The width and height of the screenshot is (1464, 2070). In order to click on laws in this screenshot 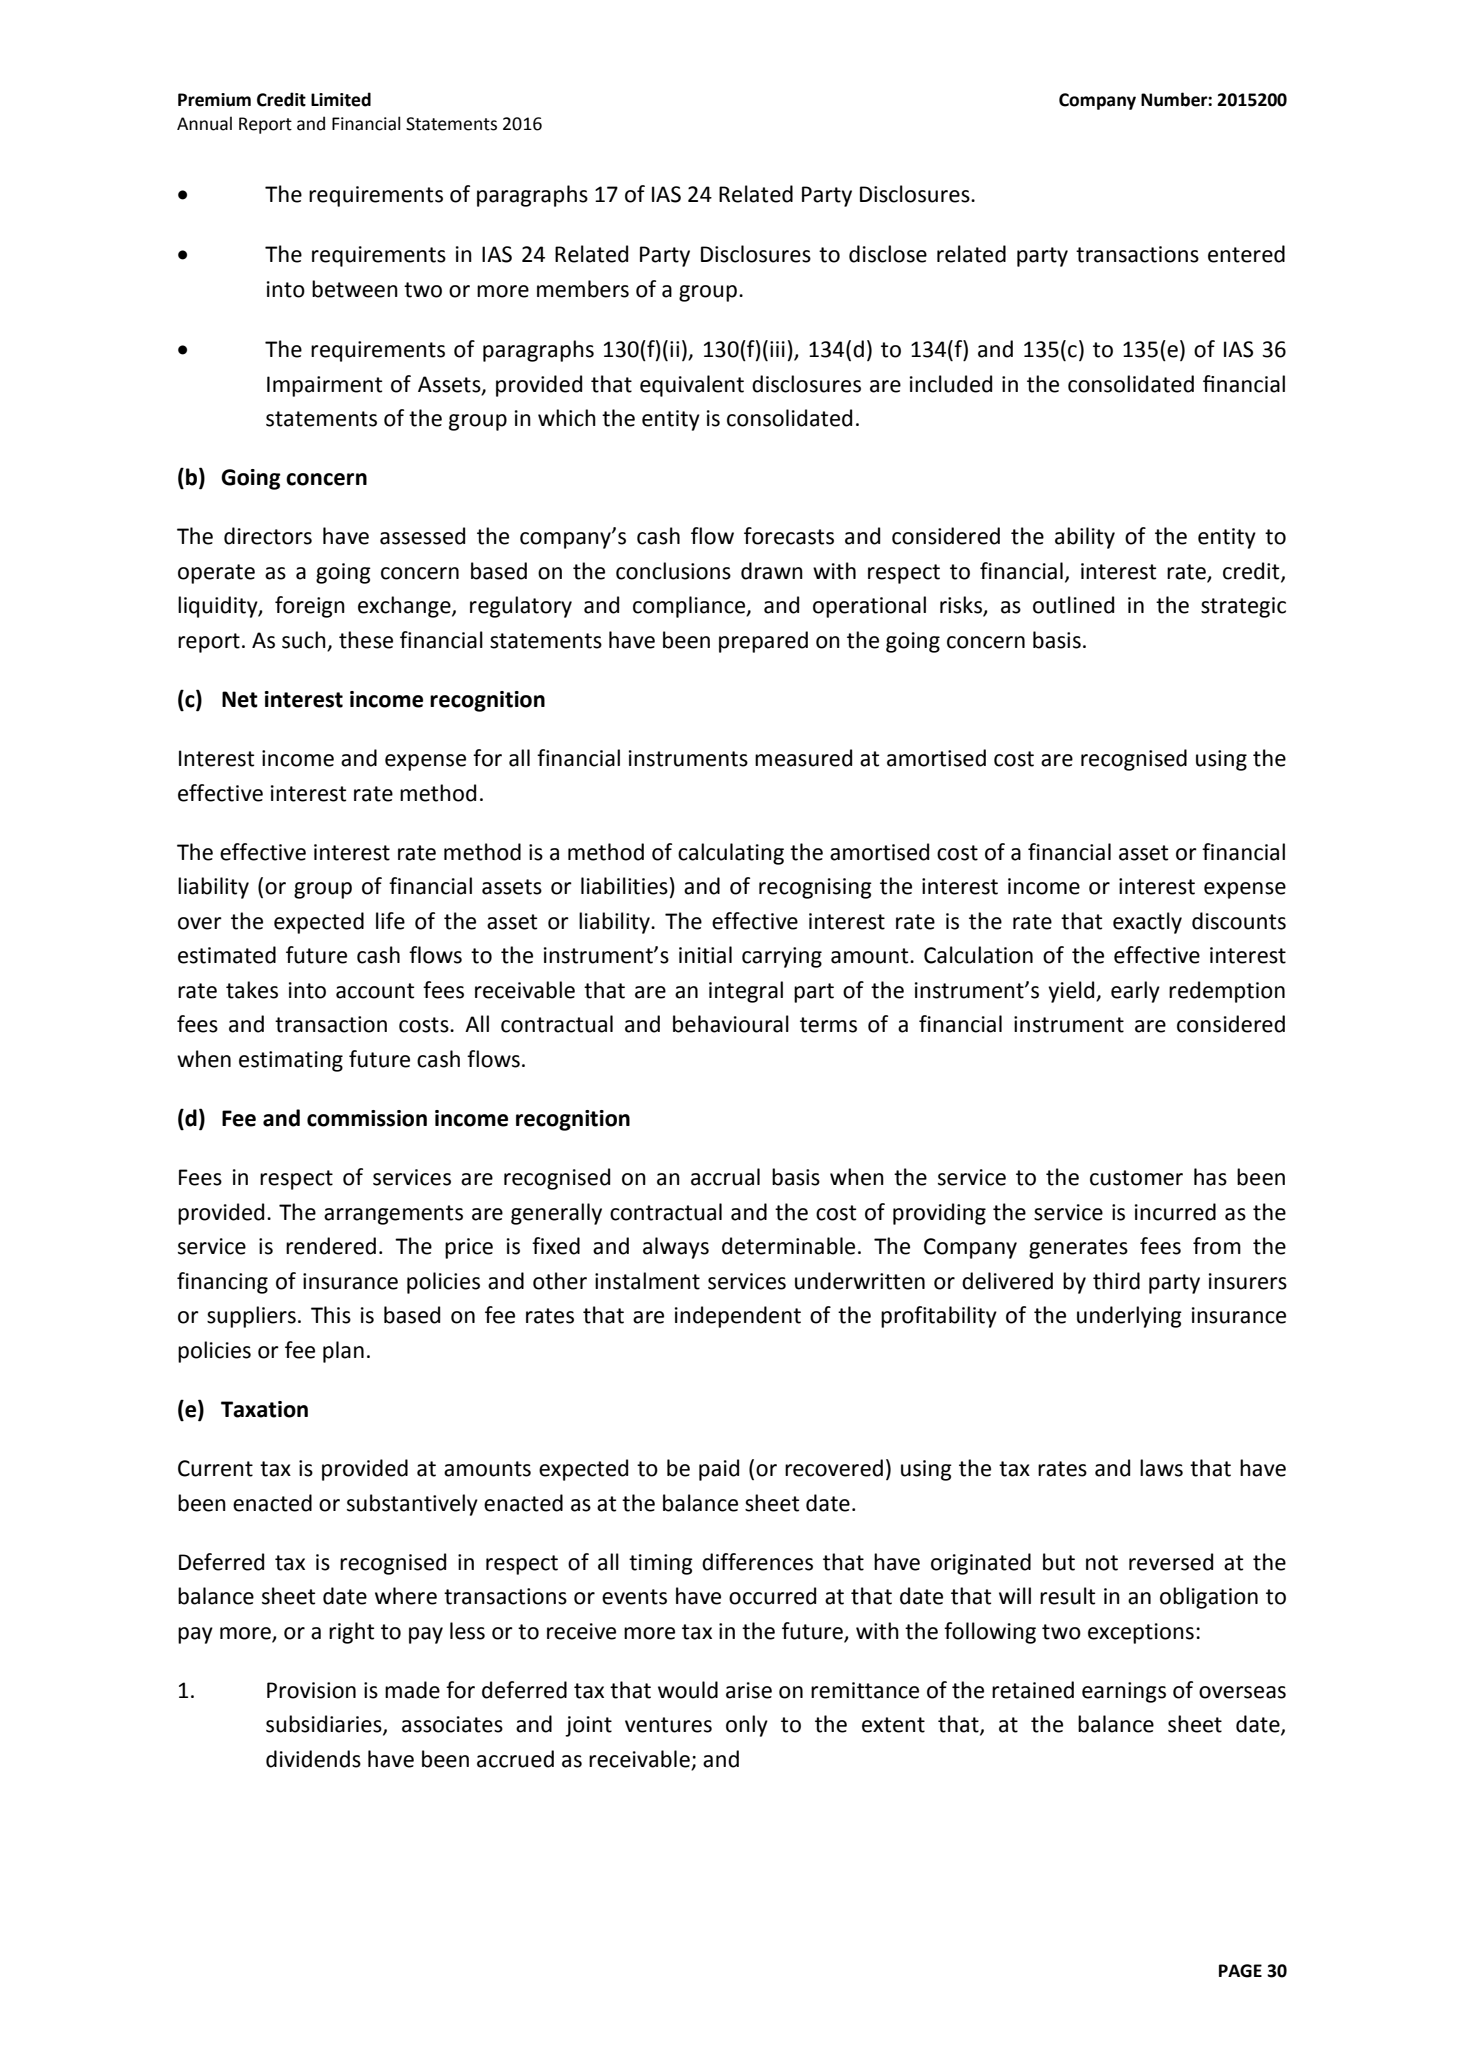, I will do `click(1161, 1468)`.
